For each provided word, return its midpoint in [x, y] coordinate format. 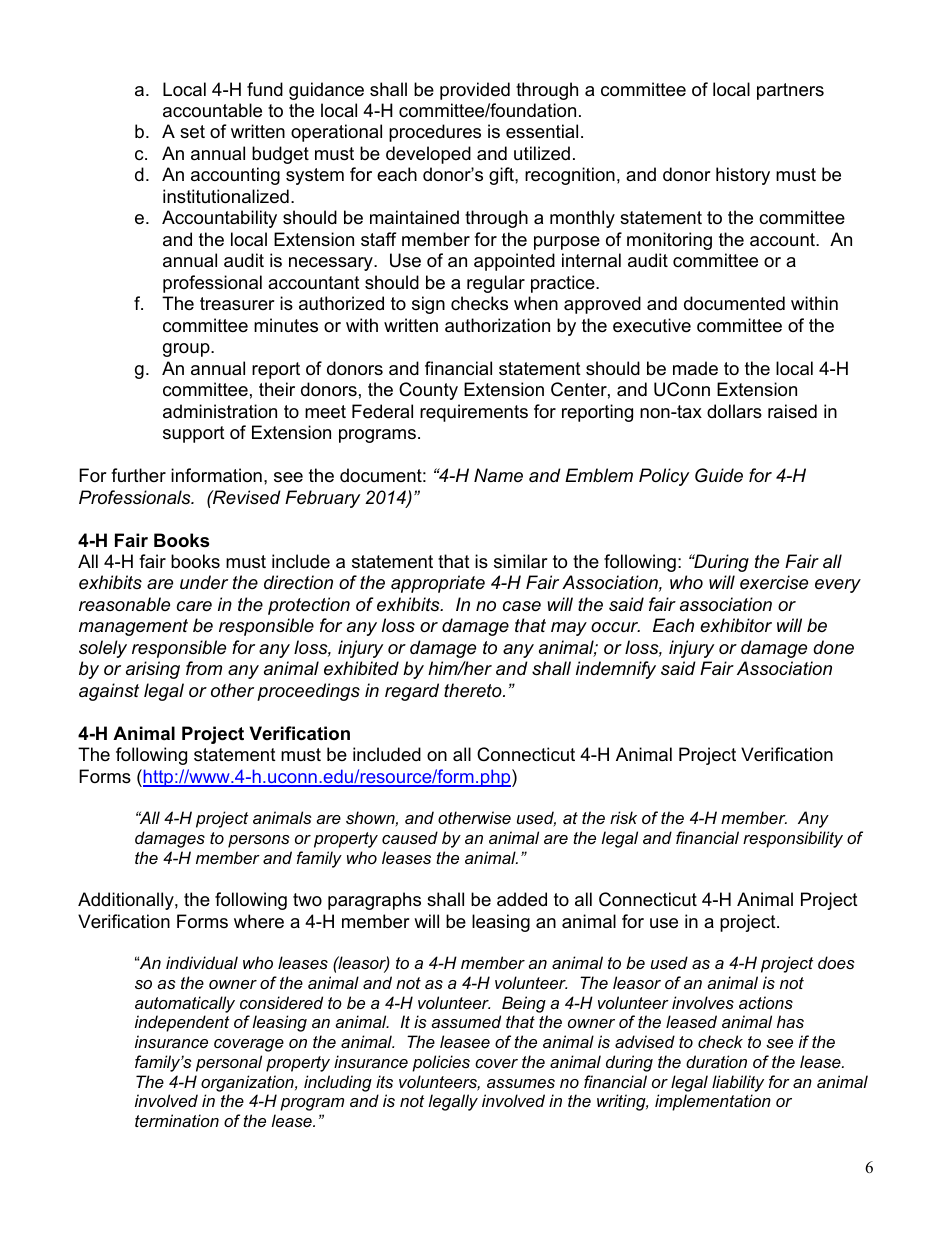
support [194, 434]
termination [177, 1120]
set [192, 132]
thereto [474, 690]
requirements [474, 413]
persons [259, 841]
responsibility [793, 839]
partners [790, 91]
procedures [435, 133]
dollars [734, 411]
